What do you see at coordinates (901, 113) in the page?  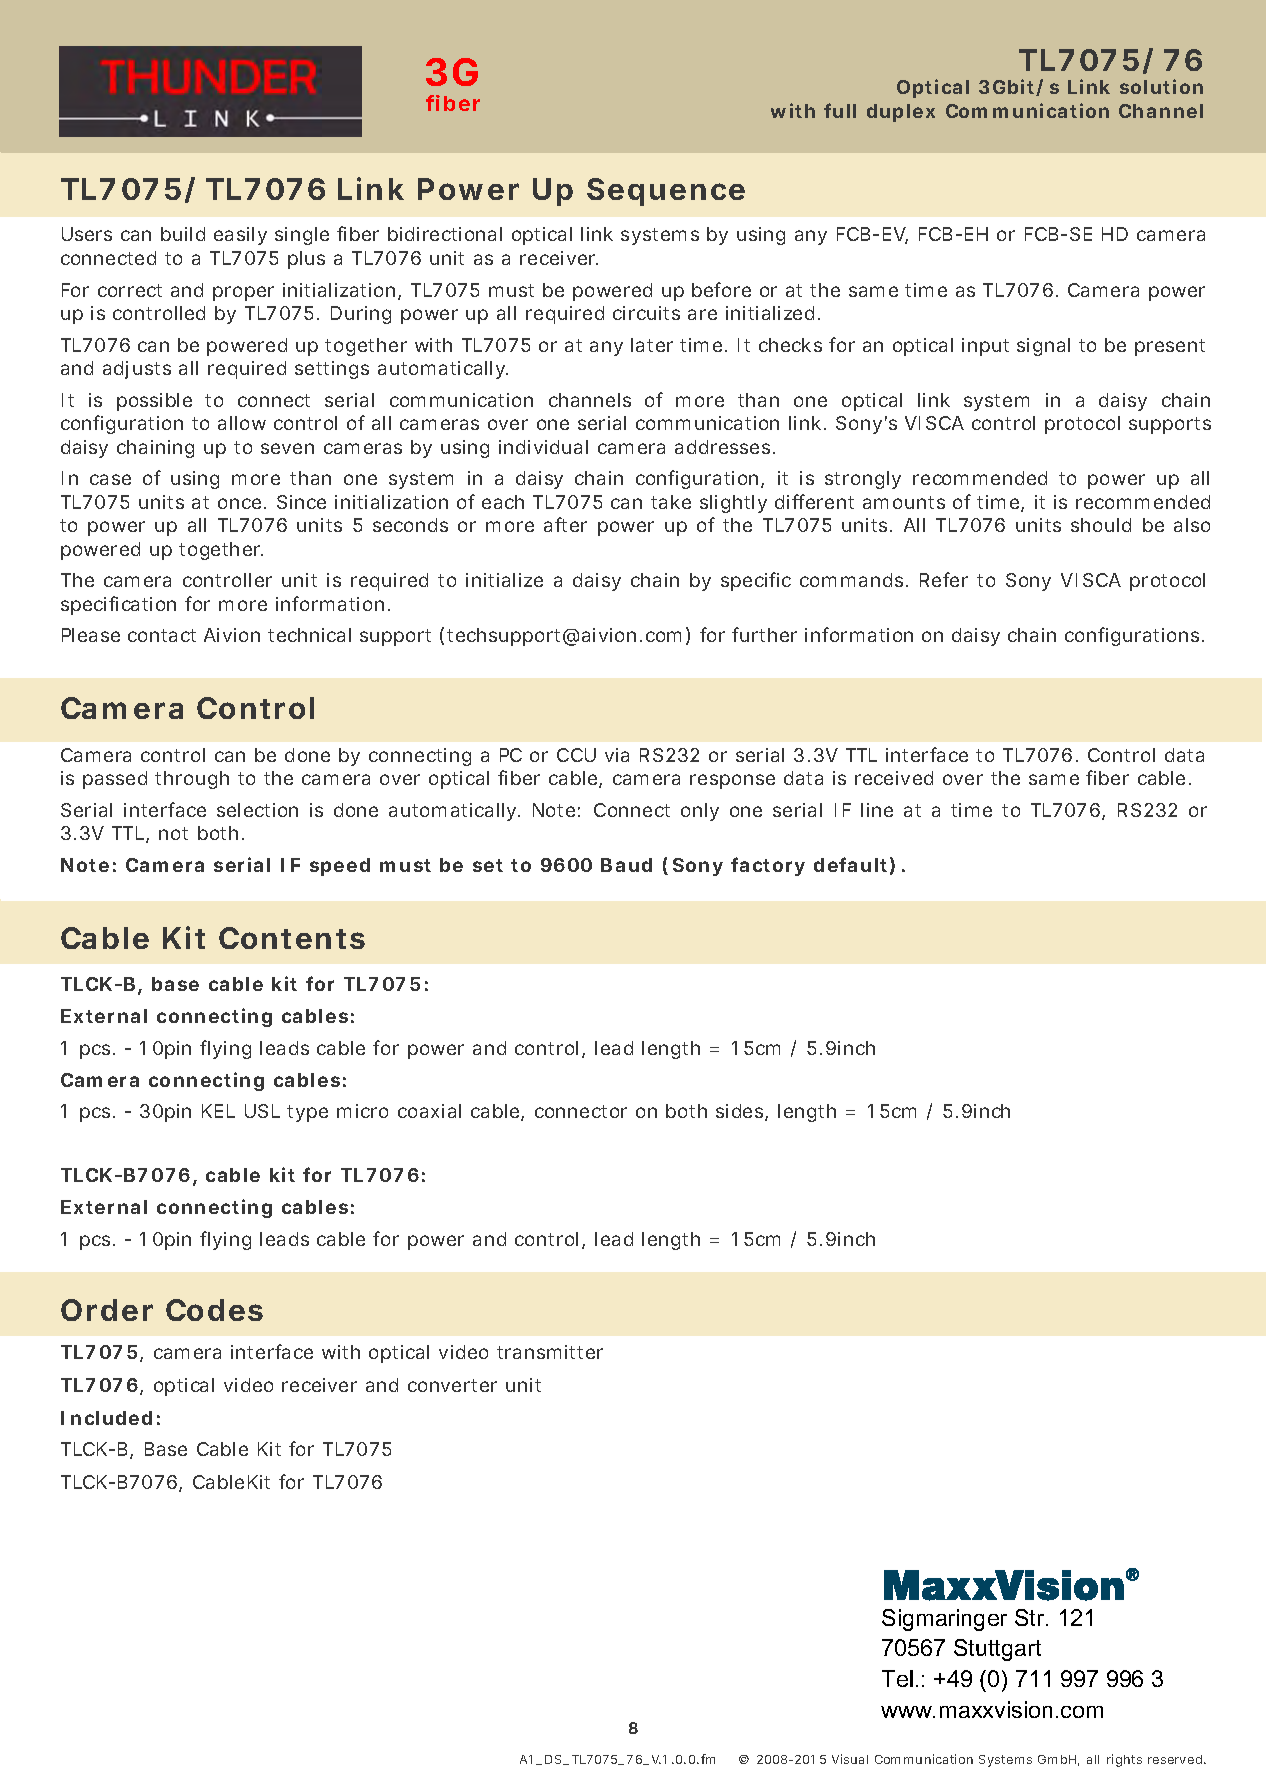 I see `duplex` at bounding box center [901, 113].
